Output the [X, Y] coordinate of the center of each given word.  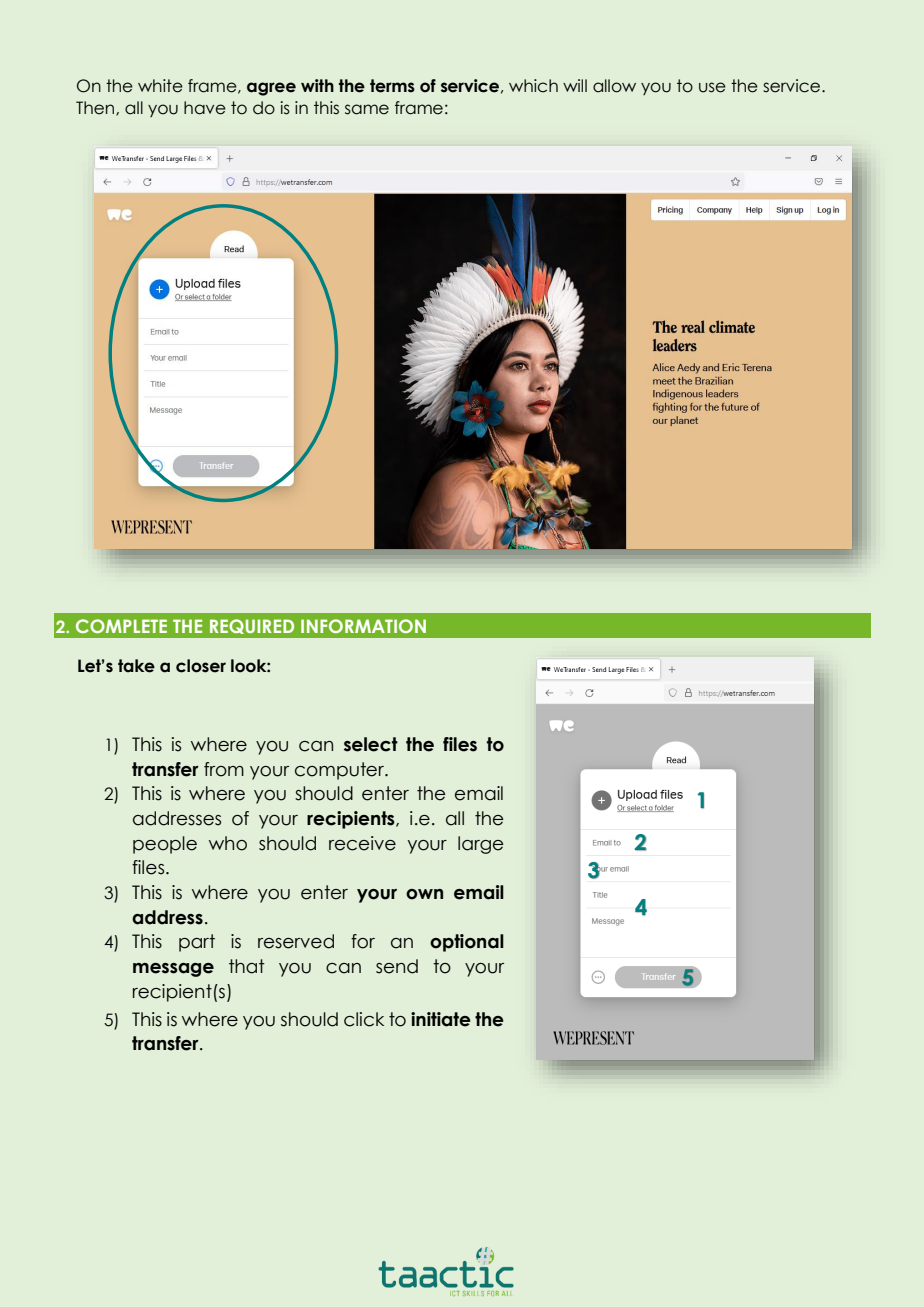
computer [340, 771]
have [205, 108]
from [224, 769]
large [481, 845]
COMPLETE [121, 626]
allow [614, 86]
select [371, 744]
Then [96, 108]
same [367, 109]
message [173, 970]
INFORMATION [363, 626]
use [712, 87]
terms [392, 86]
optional [467, 943]
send [397, 966]
